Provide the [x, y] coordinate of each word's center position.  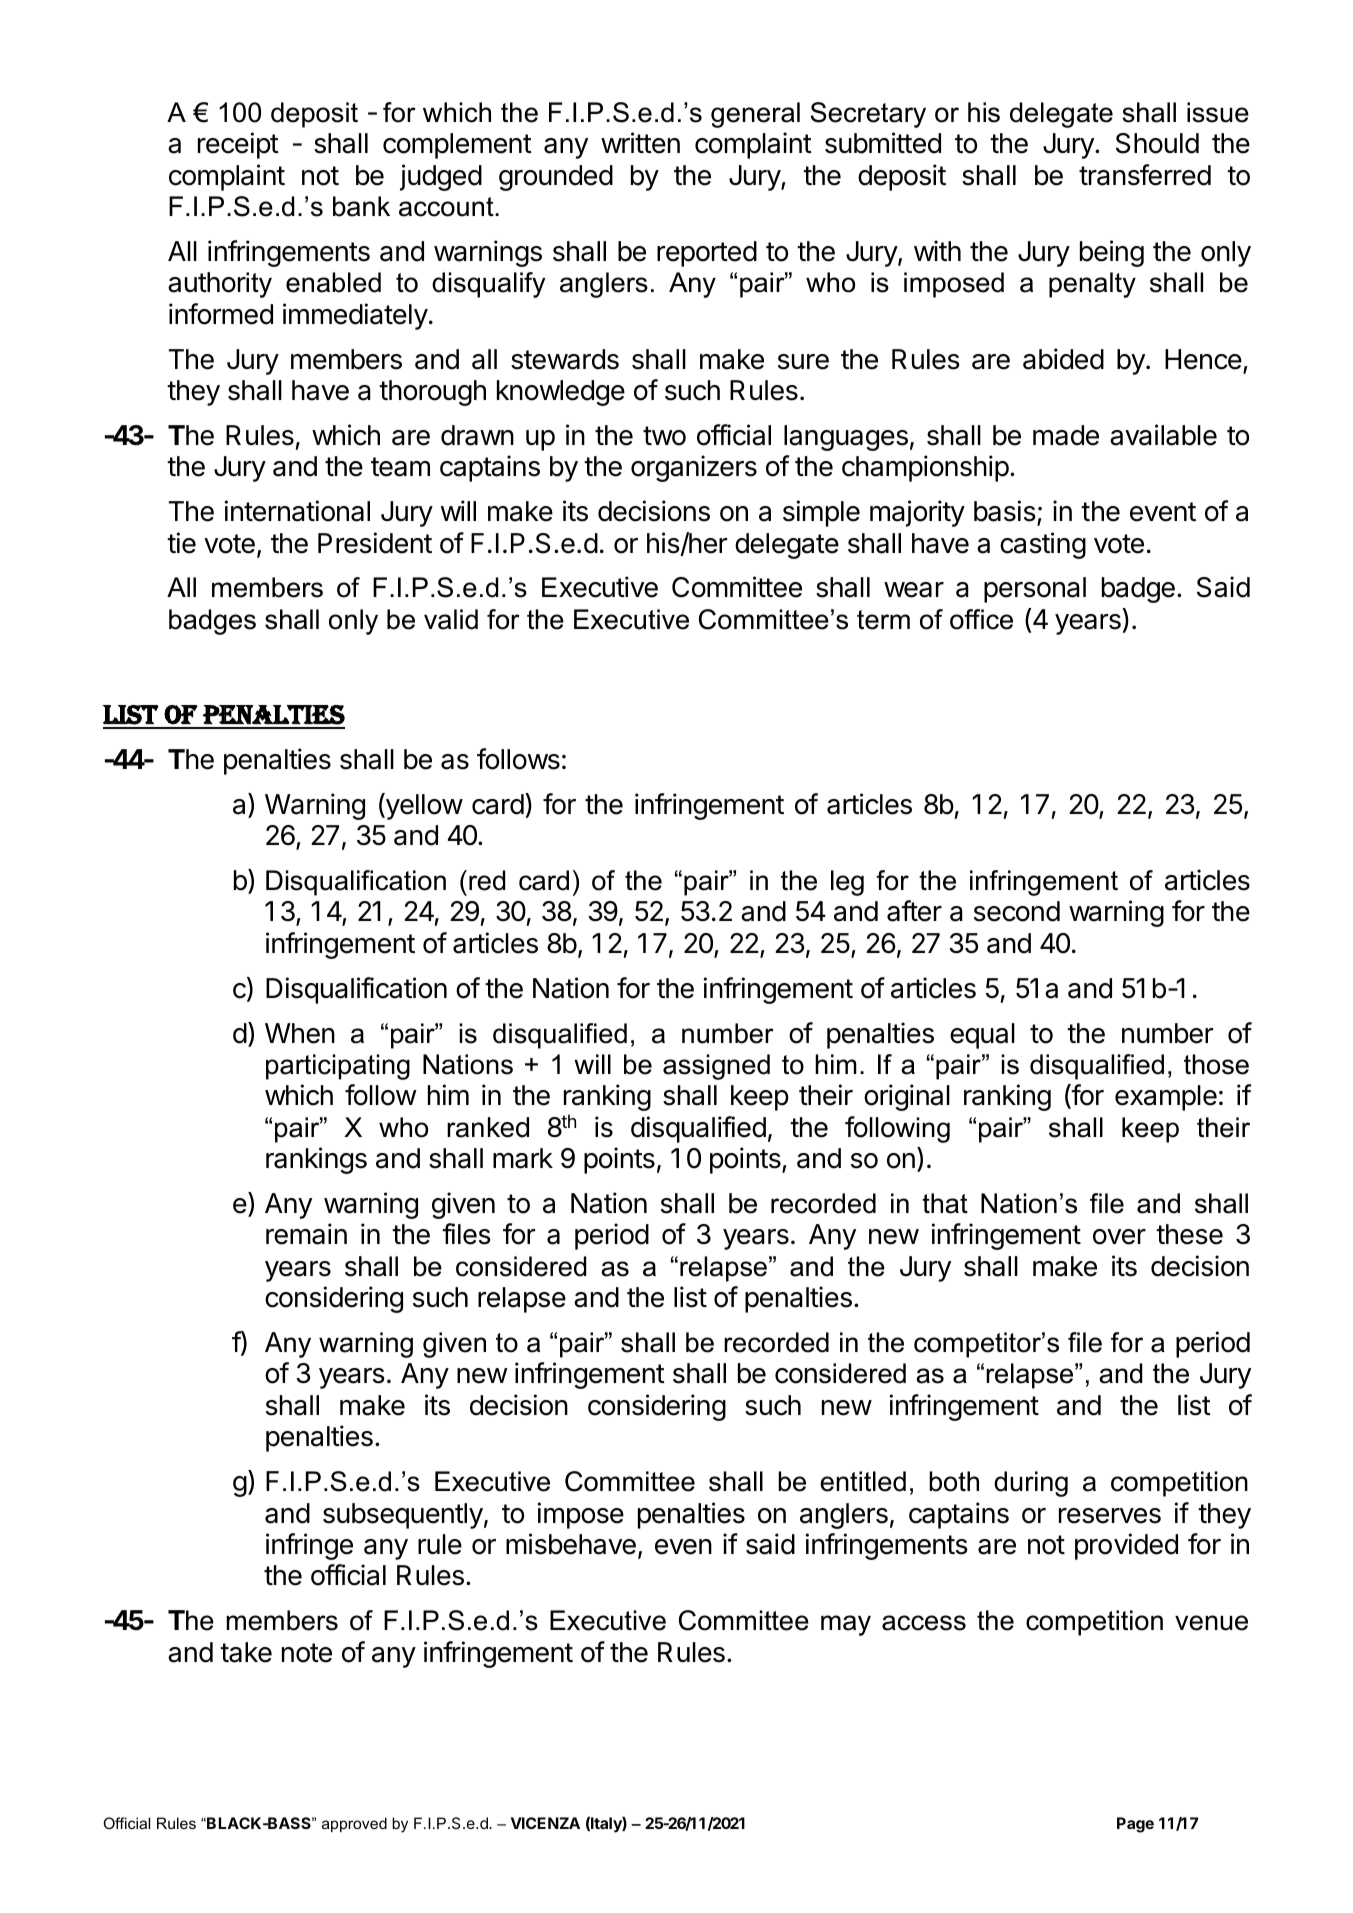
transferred [1145, 175]
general [755, 115]
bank [361, 206]
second [1017, 911]
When [300, 1033]
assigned [716, 1067]
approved [354, 1824]
